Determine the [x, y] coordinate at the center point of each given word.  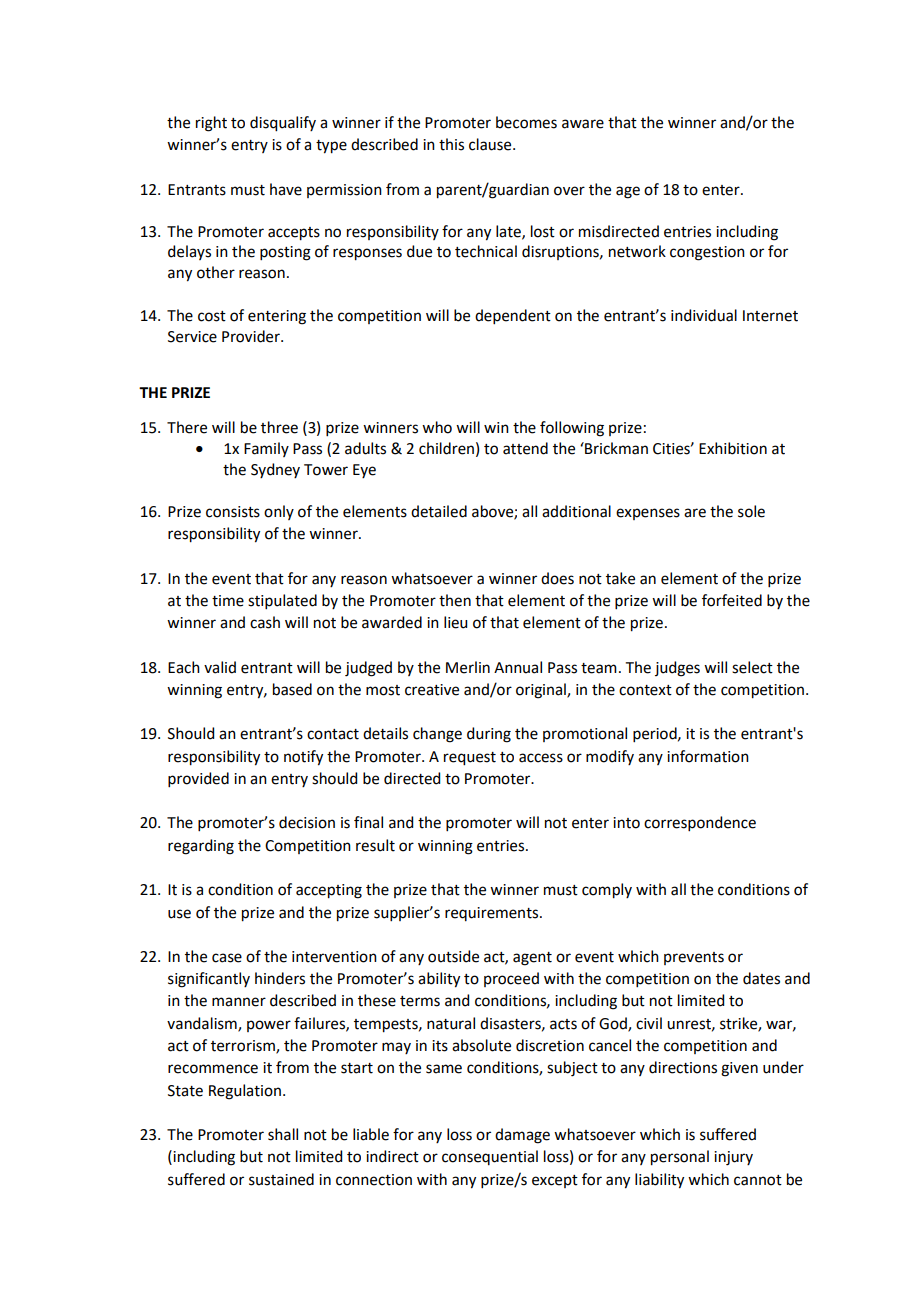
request [470, 759]
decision [307, 822]
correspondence [700, 823]
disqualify [283, 124]
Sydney [275, 470]
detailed [439, 511]
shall [283, 1134]
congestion [707, 253]
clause [491, 144]
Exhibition [733, 448]
